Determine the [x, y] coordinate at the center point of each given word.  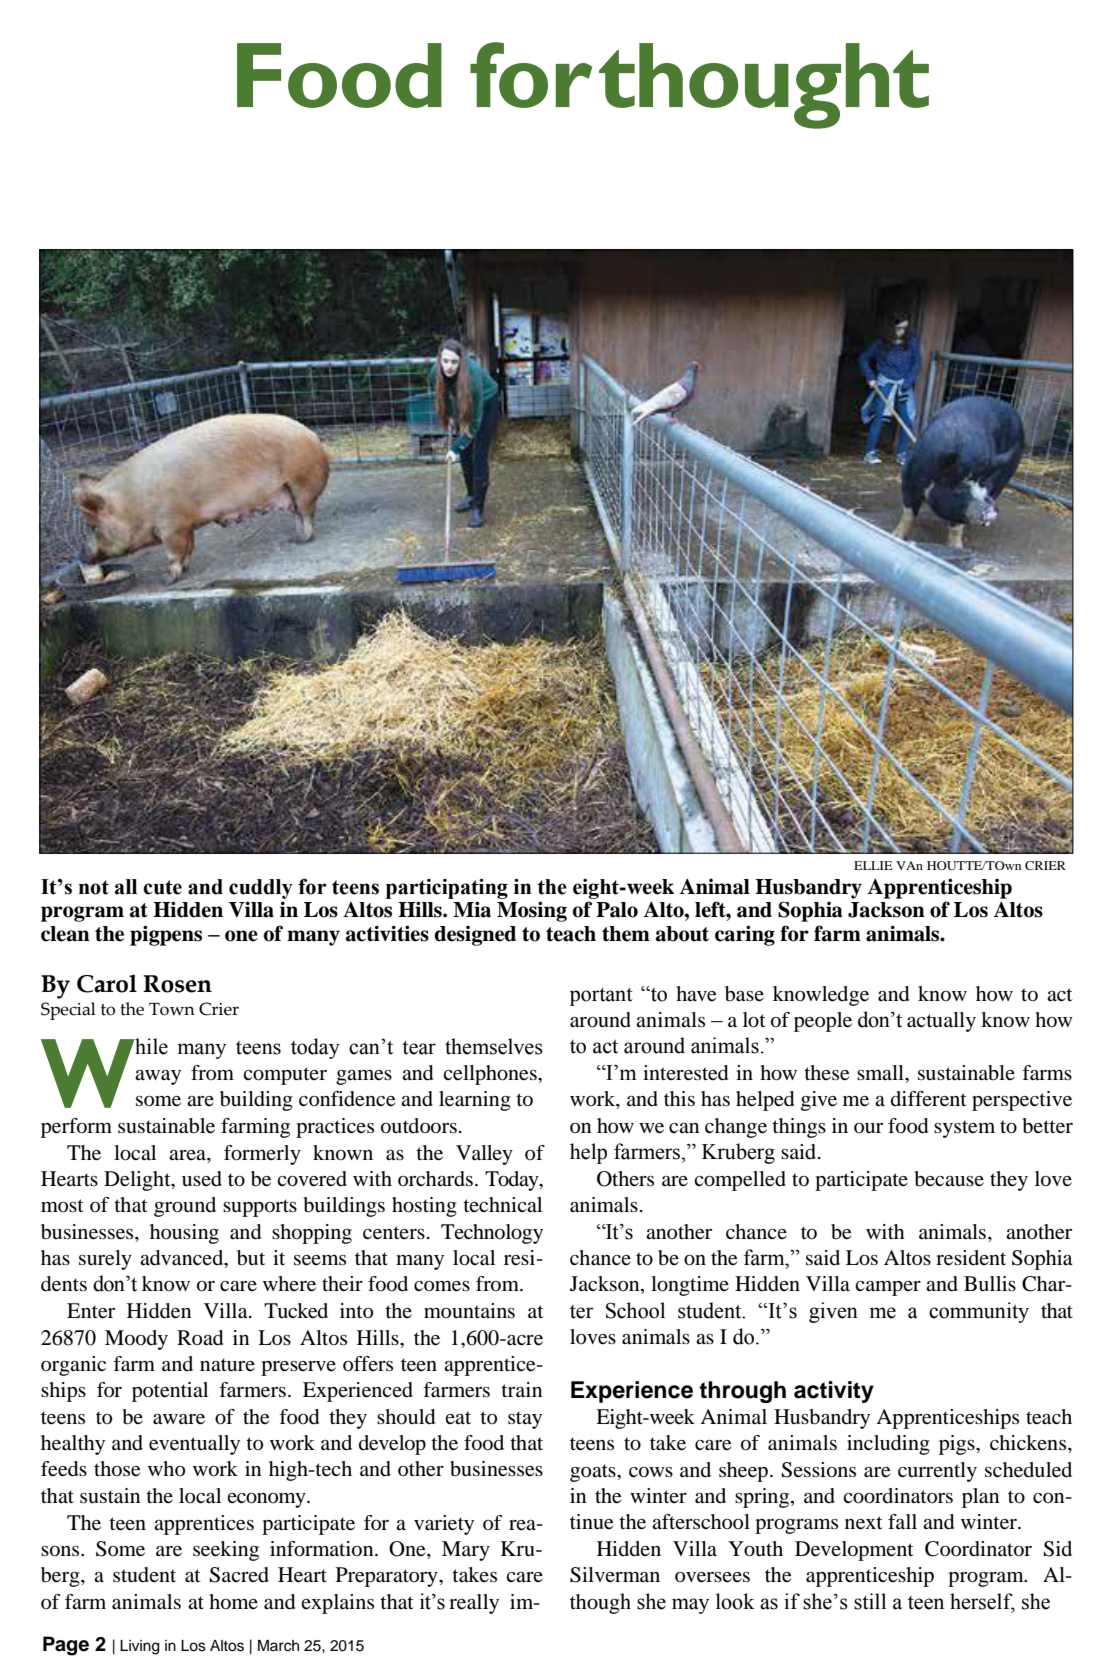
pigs [958, 1445]
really [474, 1604]
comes [442, 1286]
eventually [194, 1445]
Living [139, 1647]
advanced [183, 1259]
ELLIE [873, 865]
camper [888, 1288]
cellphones [491, 1075]
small [881, 1072]
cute [162, 887]
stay [525, 1420]
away [158, 1077]
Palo [617, 910]
